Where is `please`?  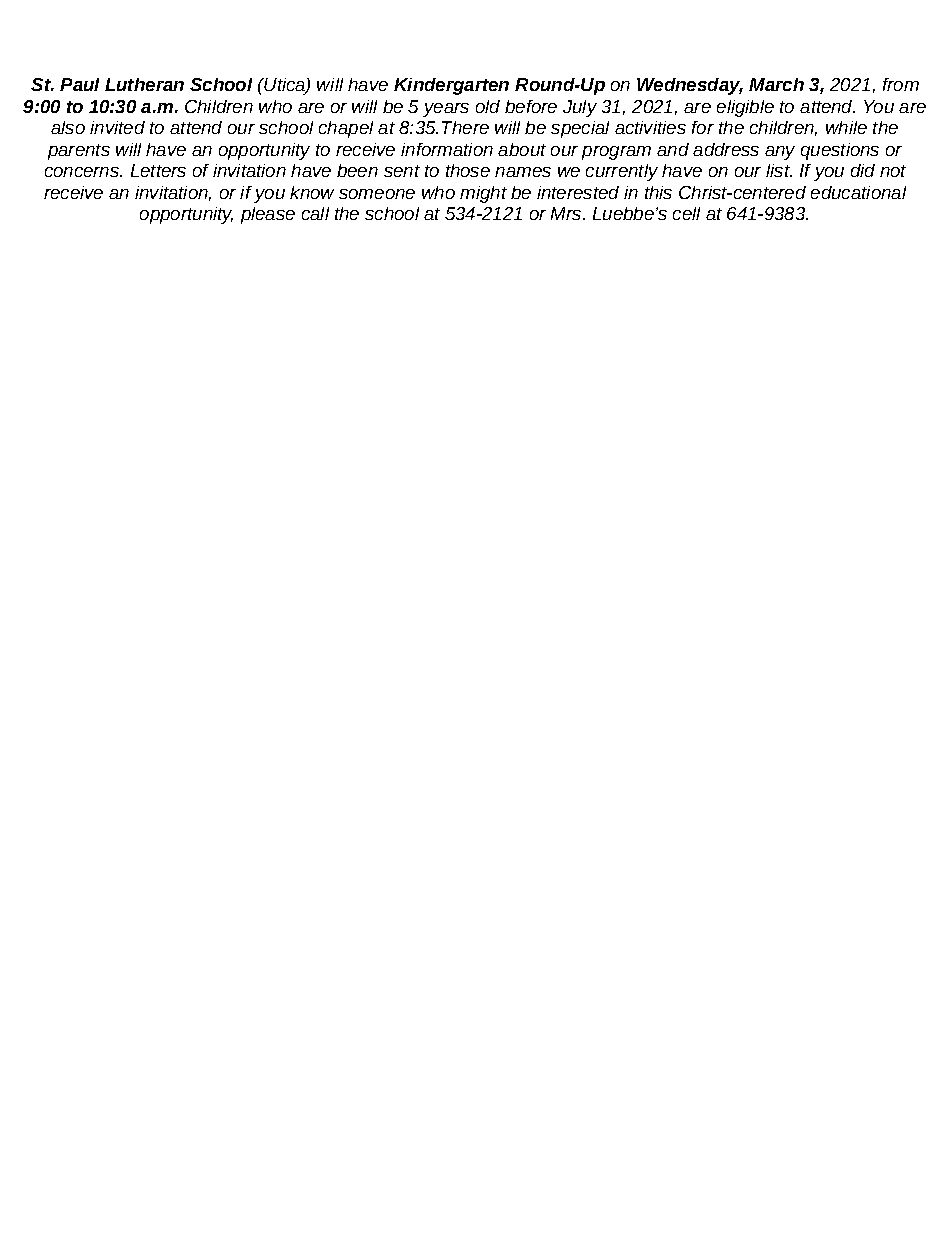
please is located at coordinates (268, 215).
